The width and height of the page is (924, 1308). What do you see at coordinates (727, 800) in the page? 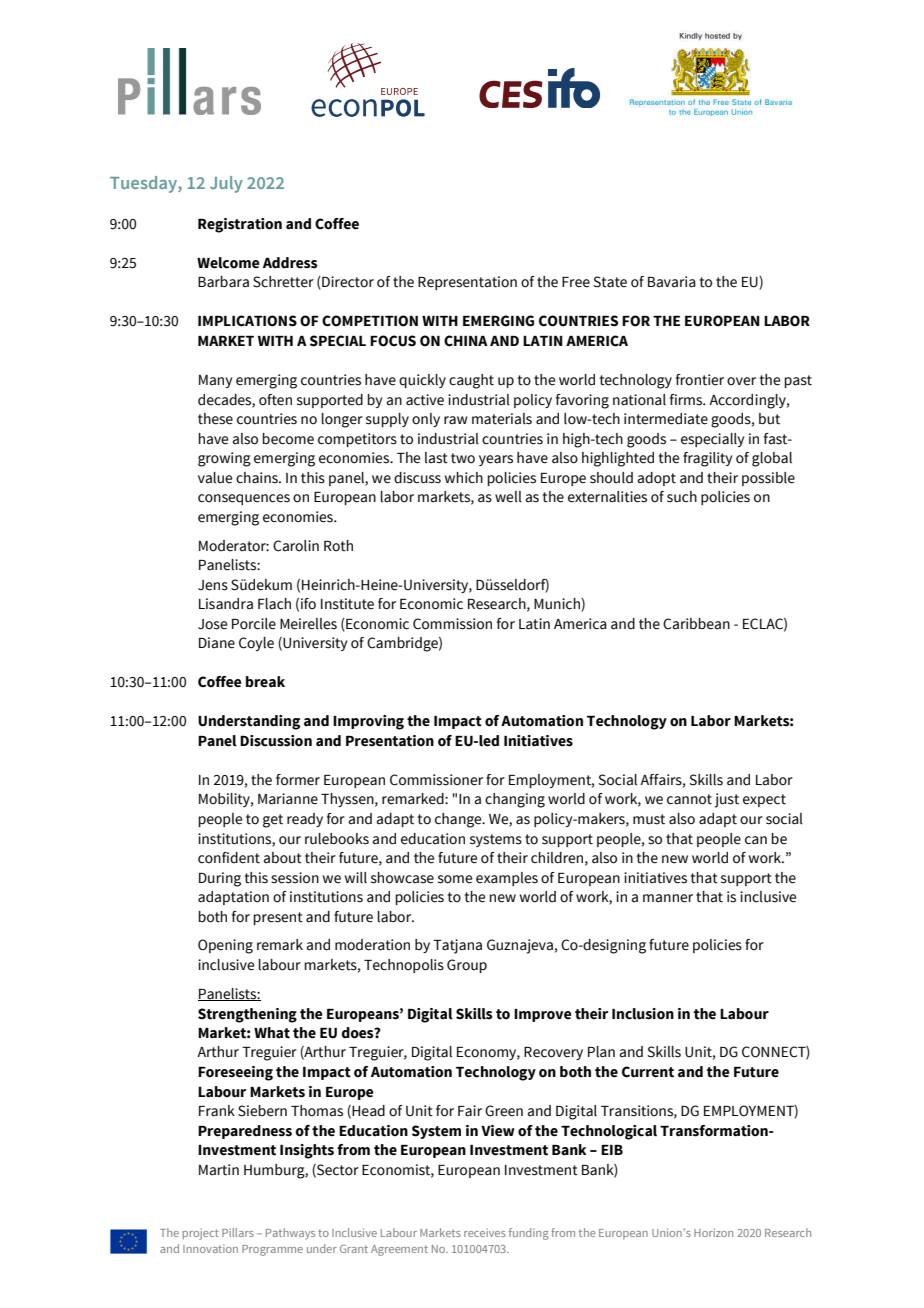
I see `just` at bounding box center [727, 800].
